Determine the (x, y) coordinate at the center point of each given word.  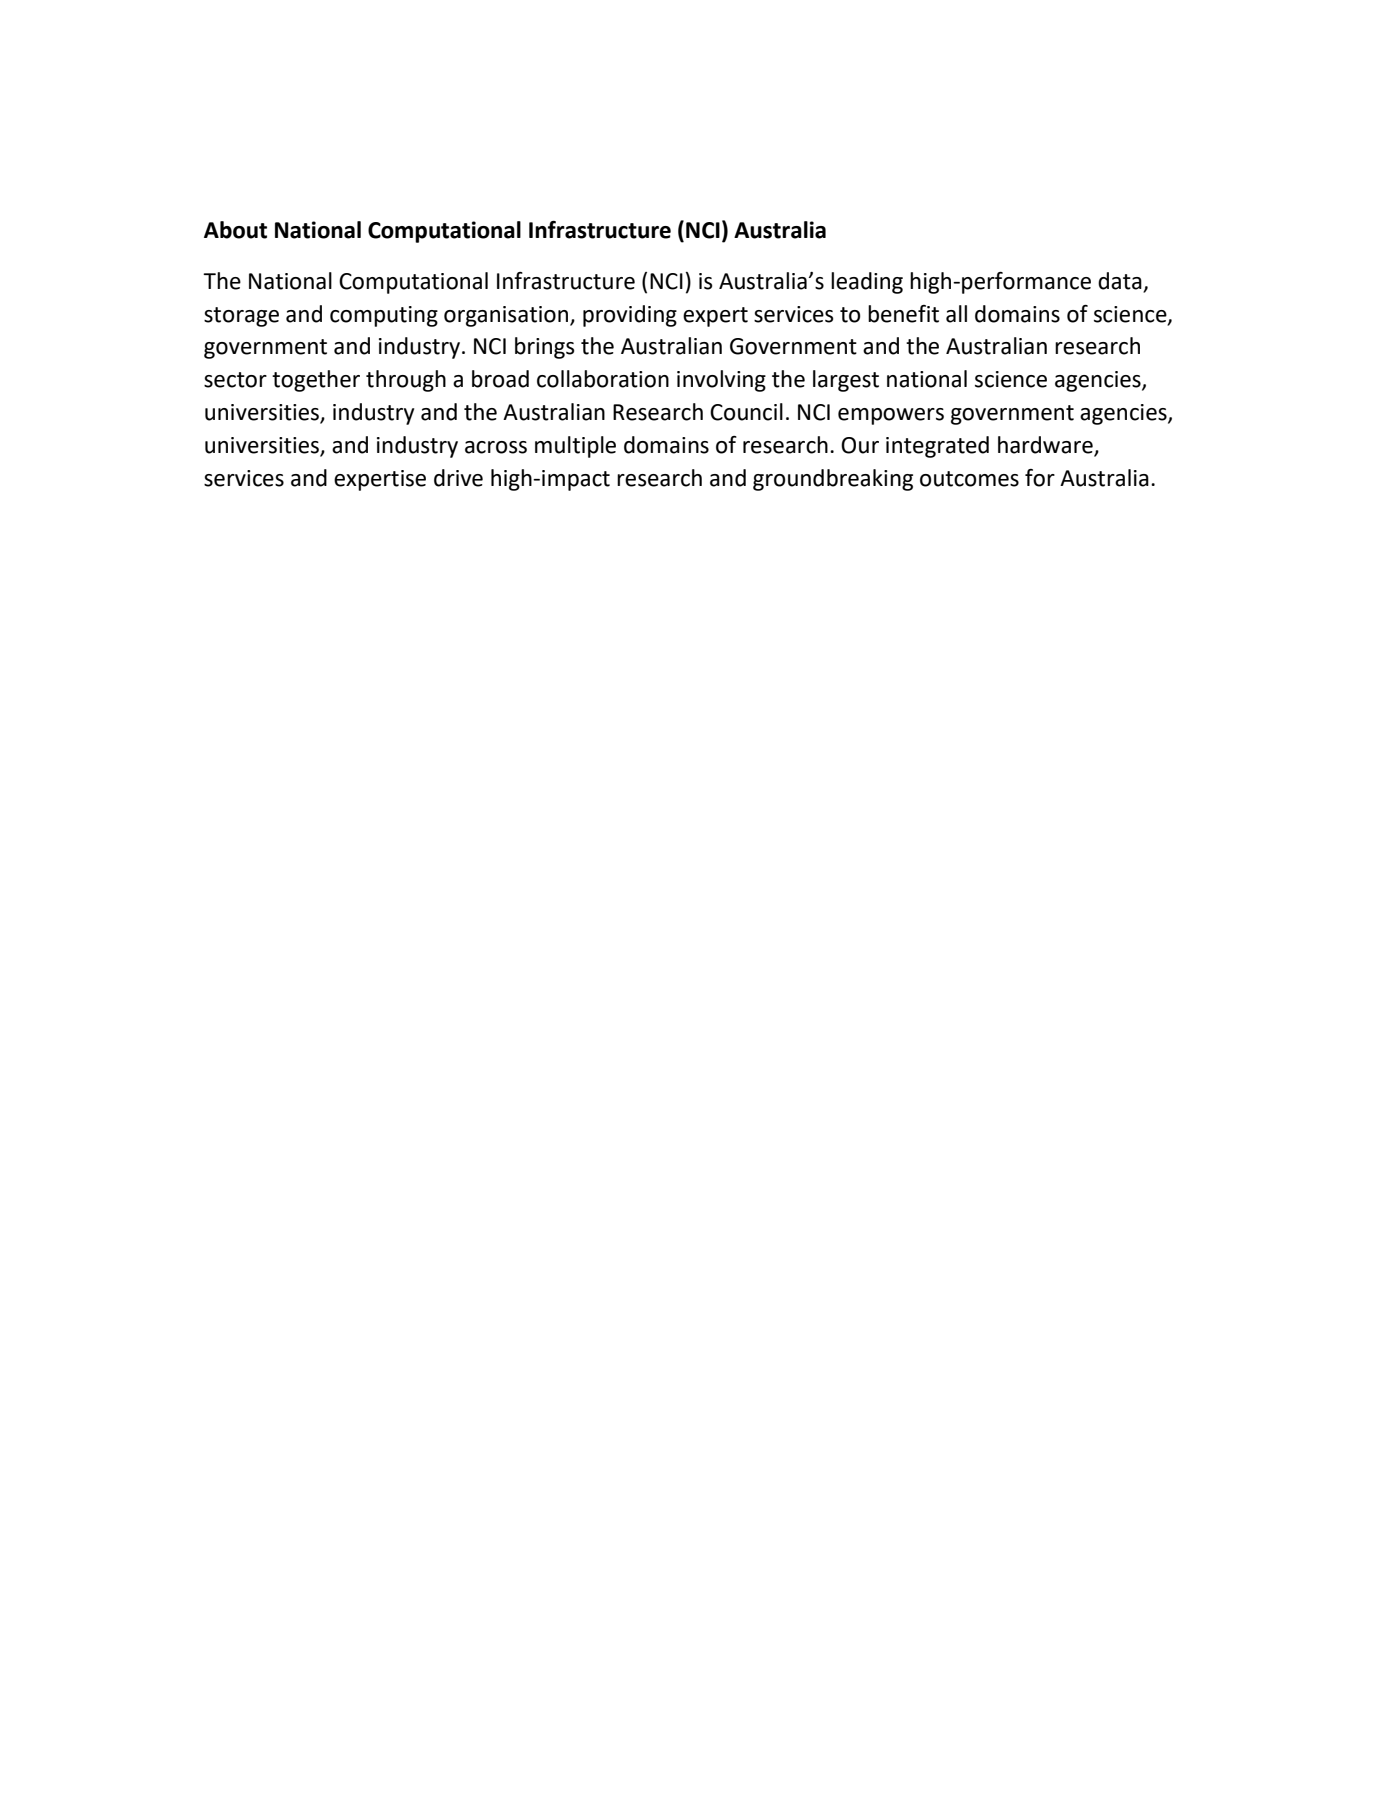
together (316, 381)
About (235, 230)
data (1120, 281)
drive (458, 478)
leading (867, 283)
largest (846, 381)
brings (545, 348)
